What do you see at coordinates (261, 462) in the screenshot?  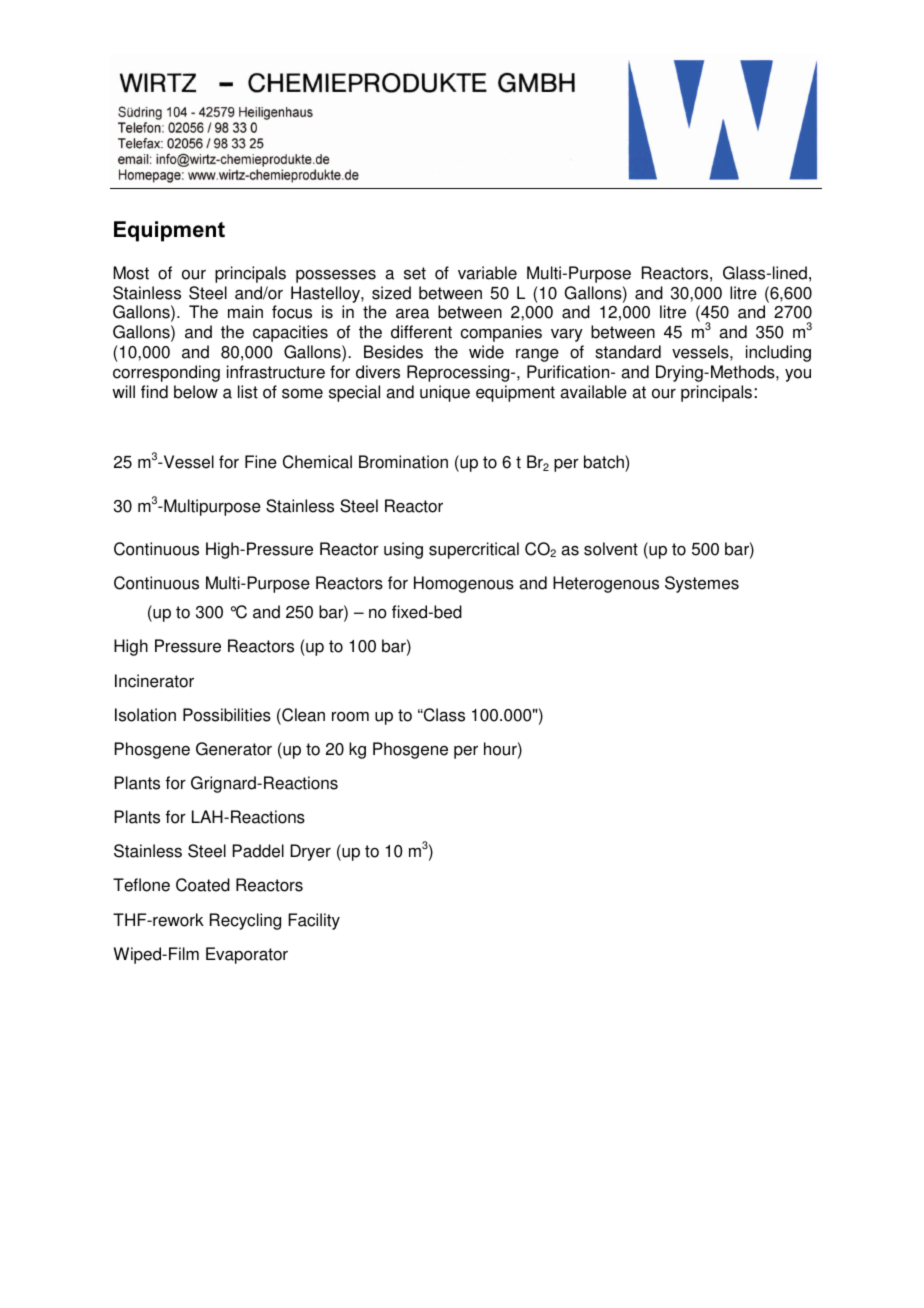 I see `Fine` at bounding box center [261, 462].
